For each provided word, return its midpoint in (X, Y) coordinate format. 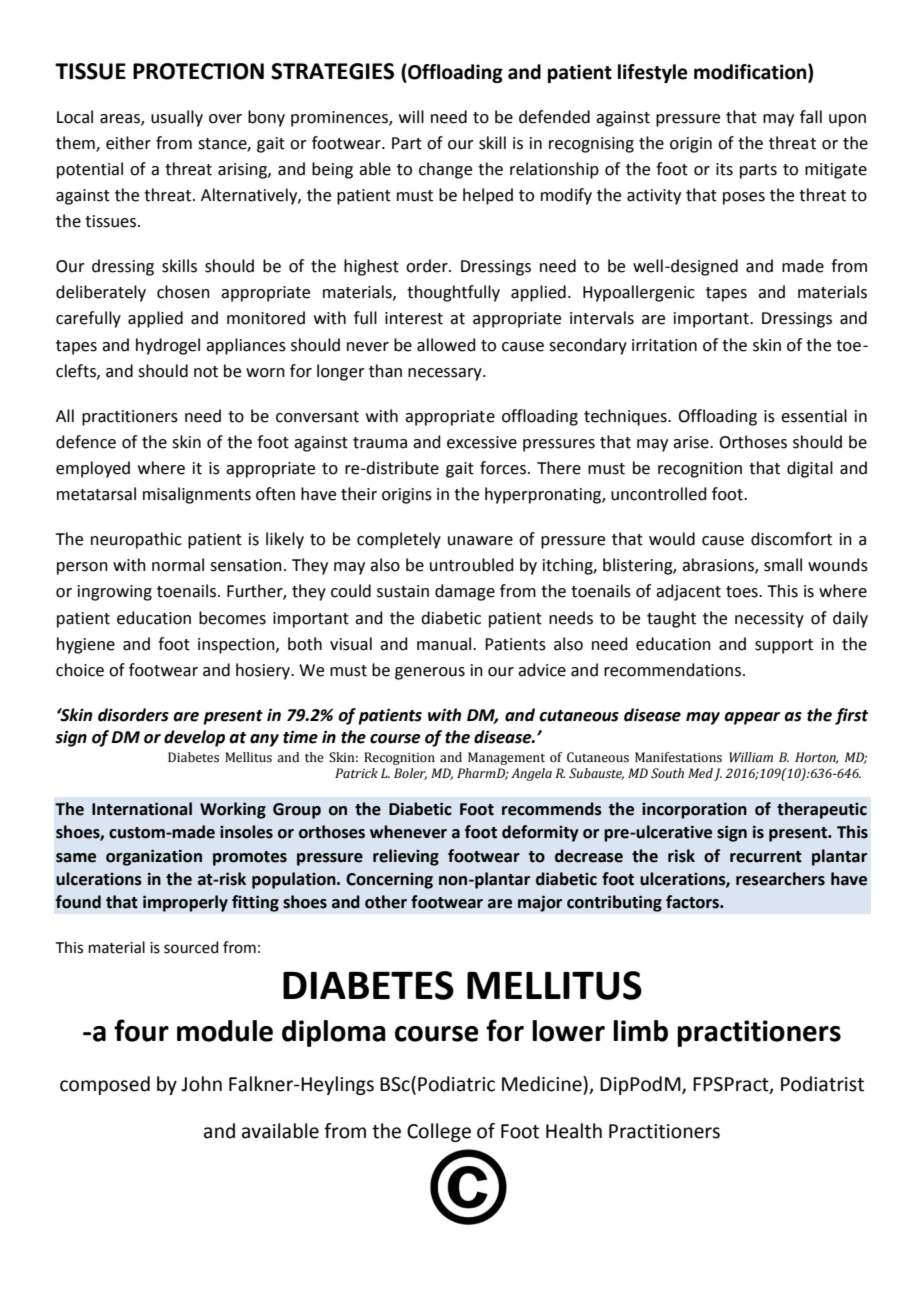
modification (751, 73)
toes (743, 592)
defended (554, 117)
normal (178, 565)
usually (177, 118)
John (201, 1084)
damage (465, 592)
